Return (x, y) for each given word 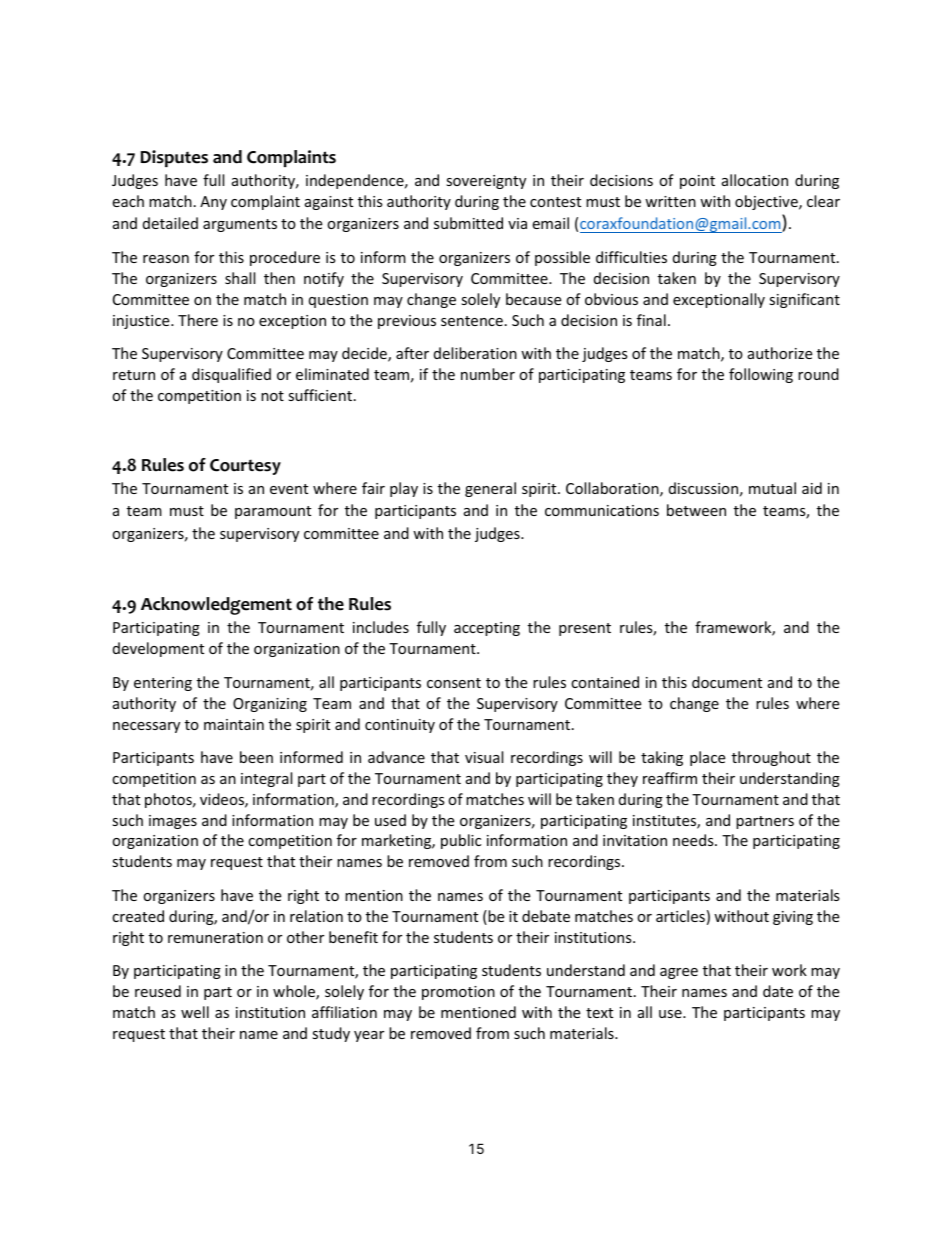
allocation (755, 180)
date (778, 991)
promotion (458, 993)
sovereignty (486, 182)
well (195, 1012)
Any (213, 203)
